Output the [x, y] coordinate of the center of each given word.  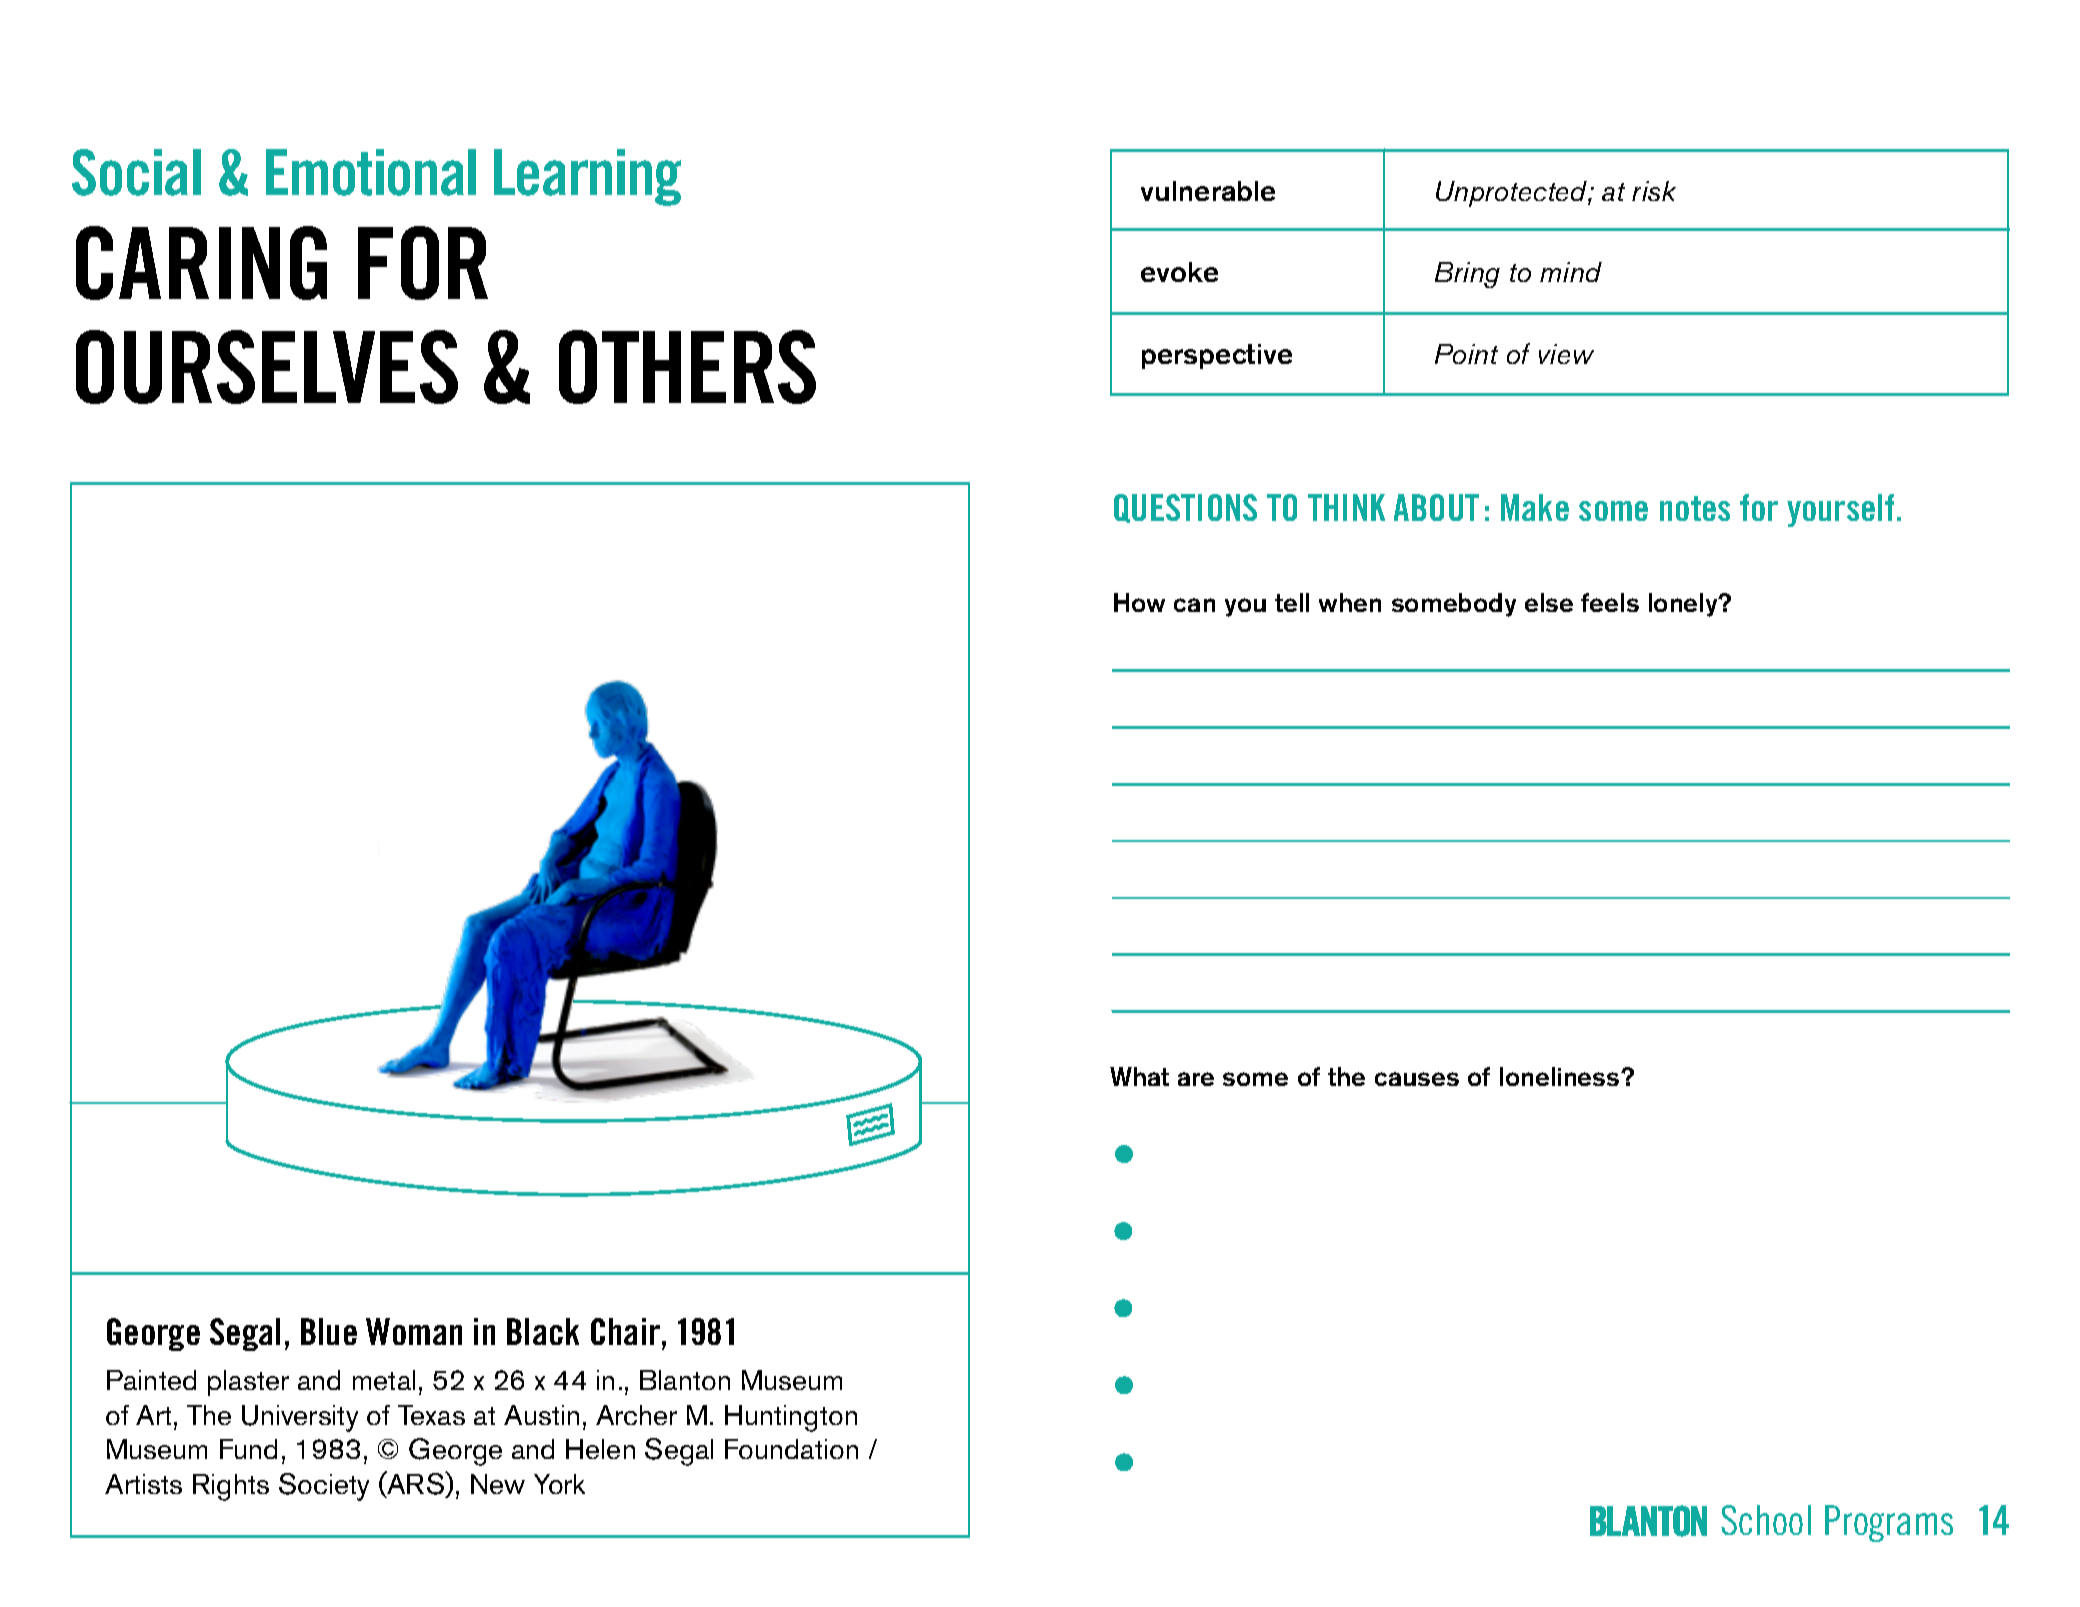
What [1139, 1076]
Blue [329, 1331]
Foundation [791, 1449]
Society [324, 1487]
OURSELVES [267, 367]
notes [1695, 508]
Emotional [371, 172]
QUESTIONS [1185, 508]
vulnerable [1208, 191]
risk [1654, 191]
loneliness [1561, 1076]
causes [1417, 1079]
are [1196, 1079]
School [1766, 1520]
